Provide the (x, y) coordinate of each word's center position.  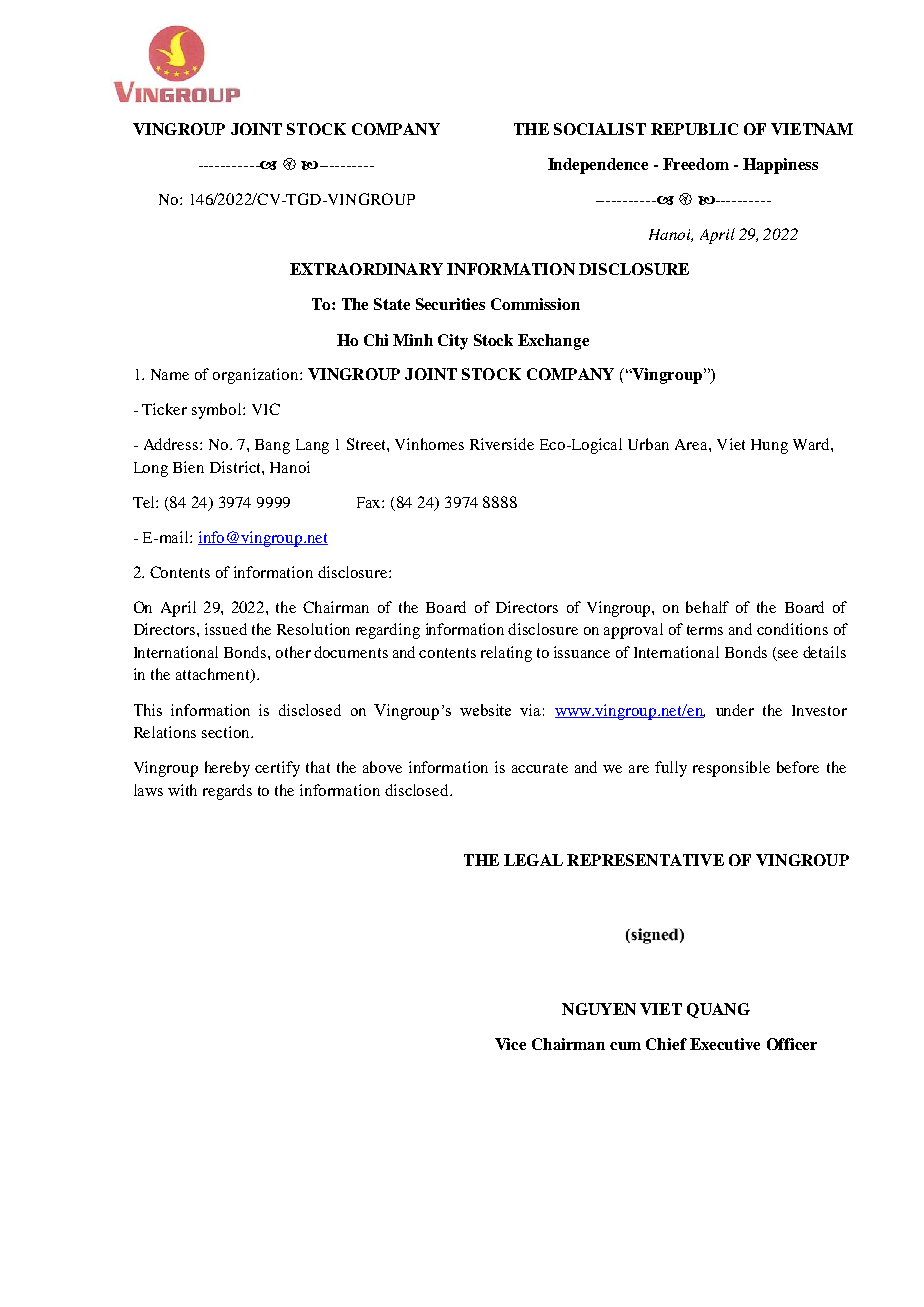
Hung (769, 446)
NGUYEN (599, 1009)
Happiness (780, 166)
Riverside (502, 444)
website (485, 710)
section (227, 732)
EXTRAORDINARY (366, 269)
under (735, 710)
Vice (510, 1044)
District (236, 467)
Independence (598, 166)
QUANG (718, 1010)
